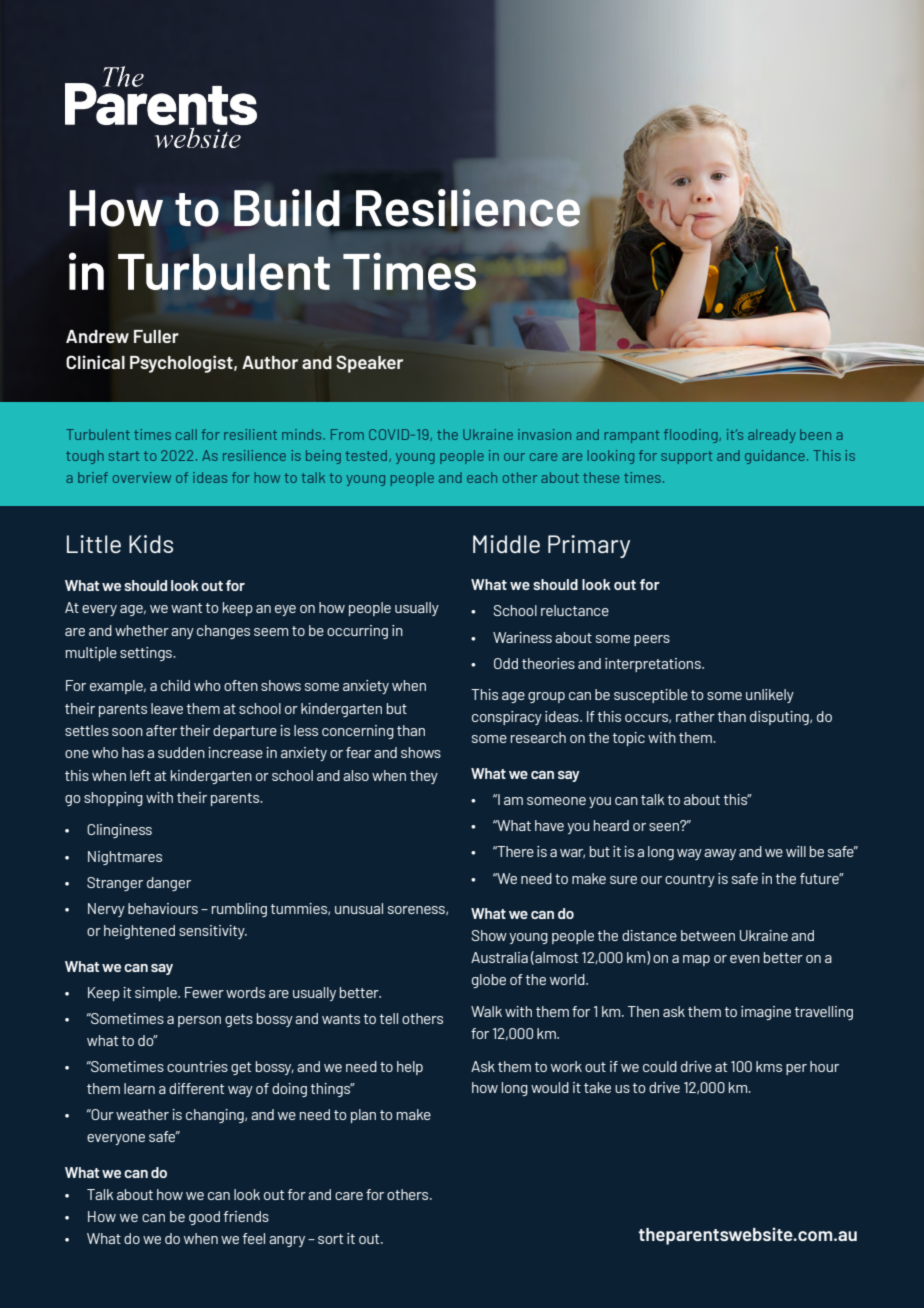 This screenshot has height=1308, width=924. What do you see at coordinates (369, 364) in the screenshot?
I see `Speaker` at bounding box center [369, 364].
